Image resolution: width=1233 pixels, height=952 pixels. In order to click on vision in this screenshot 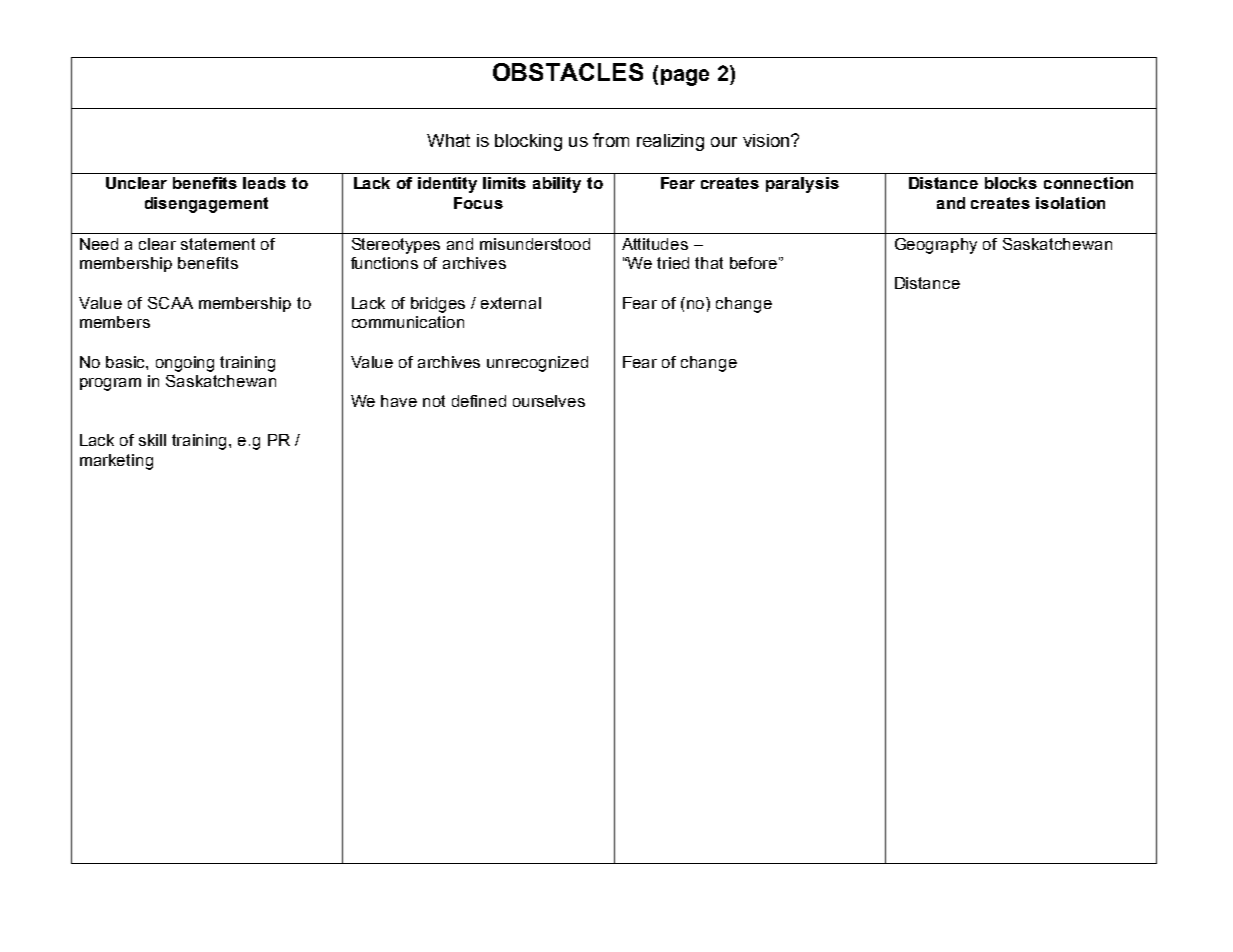, I will do `click(767, 140)`.
